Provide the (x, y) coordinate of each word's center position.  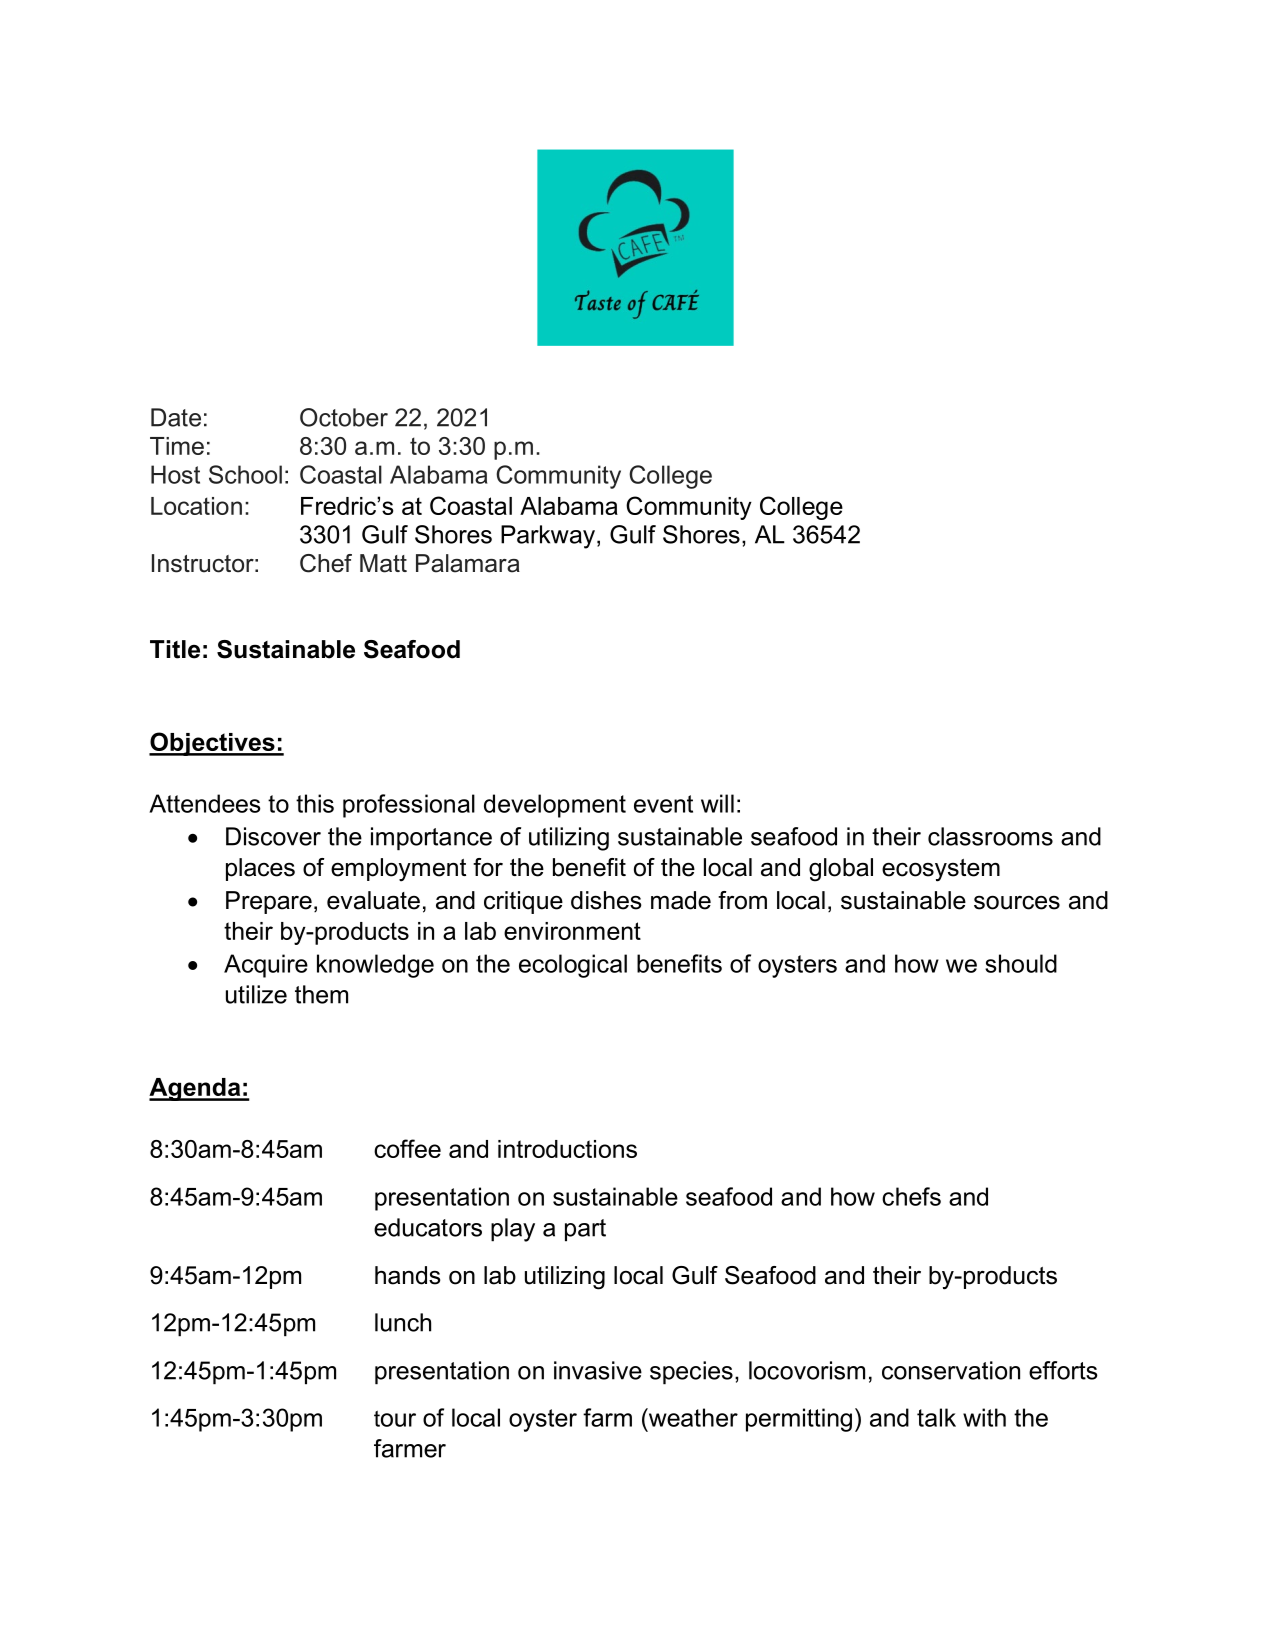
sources (1017, 902)
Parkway (548, 537)
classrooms (990, 836)
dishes (606, 900)
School (245, 474)
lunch (403, 1322)
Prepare (269, 902)
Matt (383, 563)
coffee (407, 1148)
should (1021, 963)
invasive (598, 1370)
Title (175, 649)
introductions (567, 1149)
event (663, 804)
